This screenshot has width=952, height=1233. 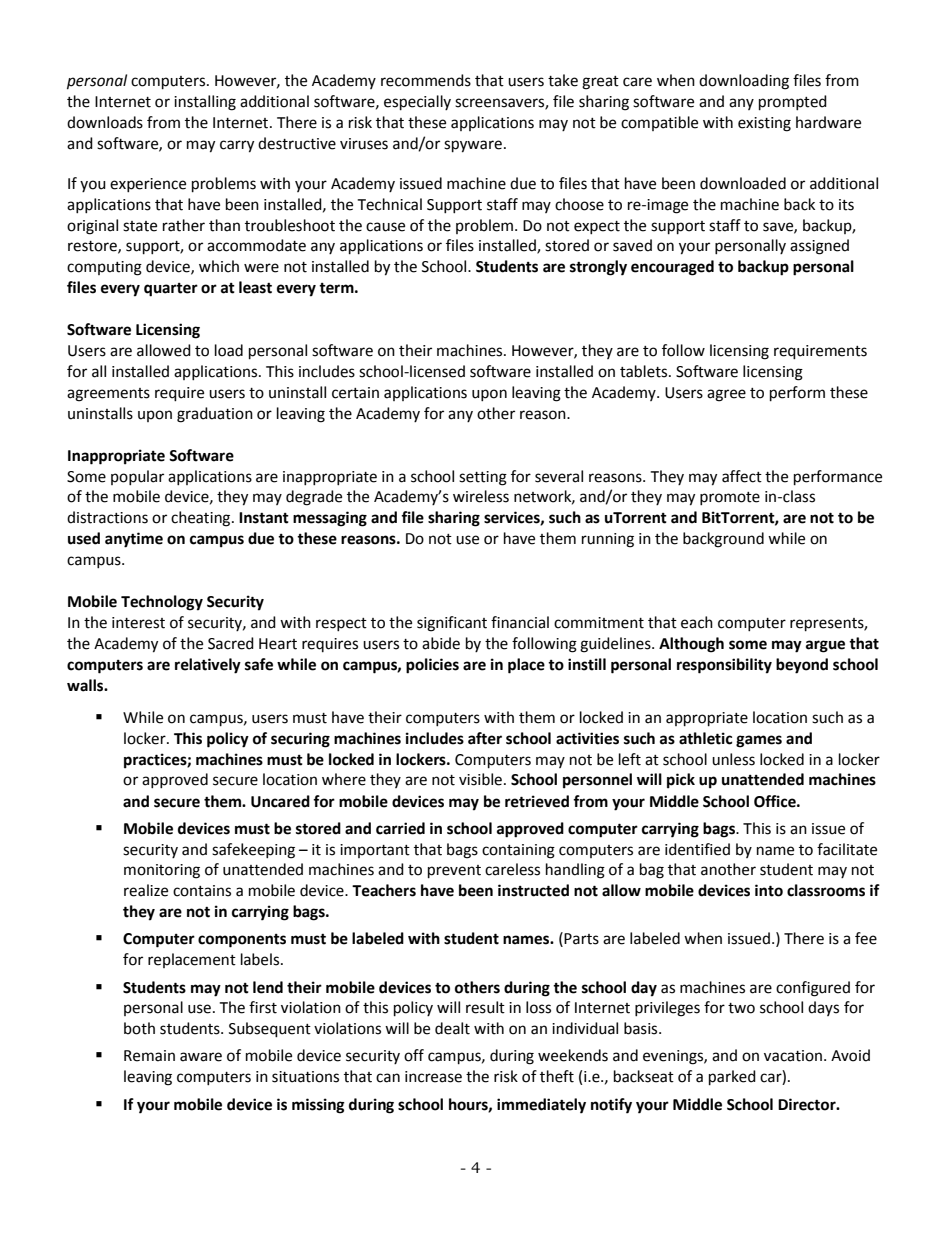 I want to click on aware, so click(x=201, y=1057).
